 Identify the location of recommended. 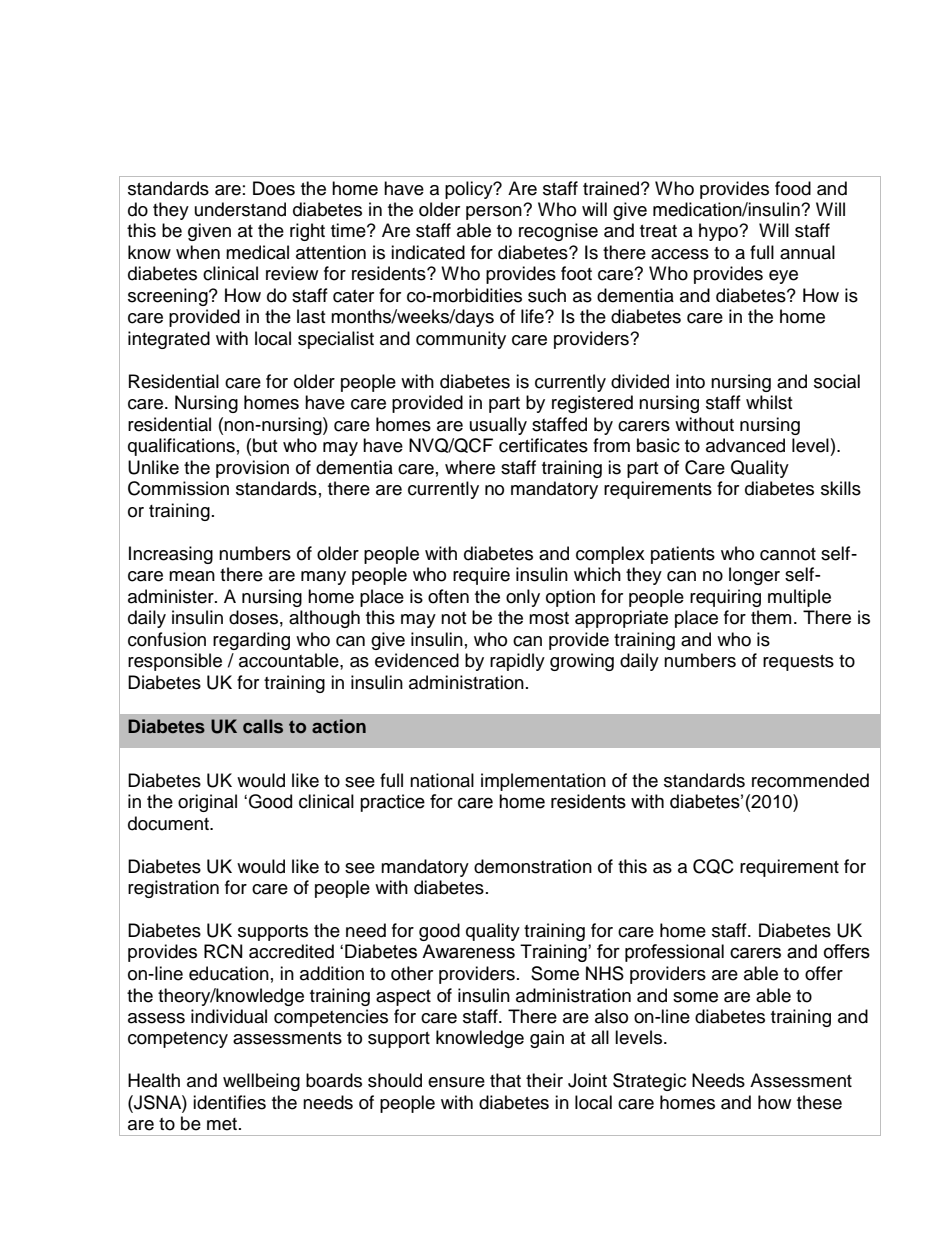
(810, 780).
